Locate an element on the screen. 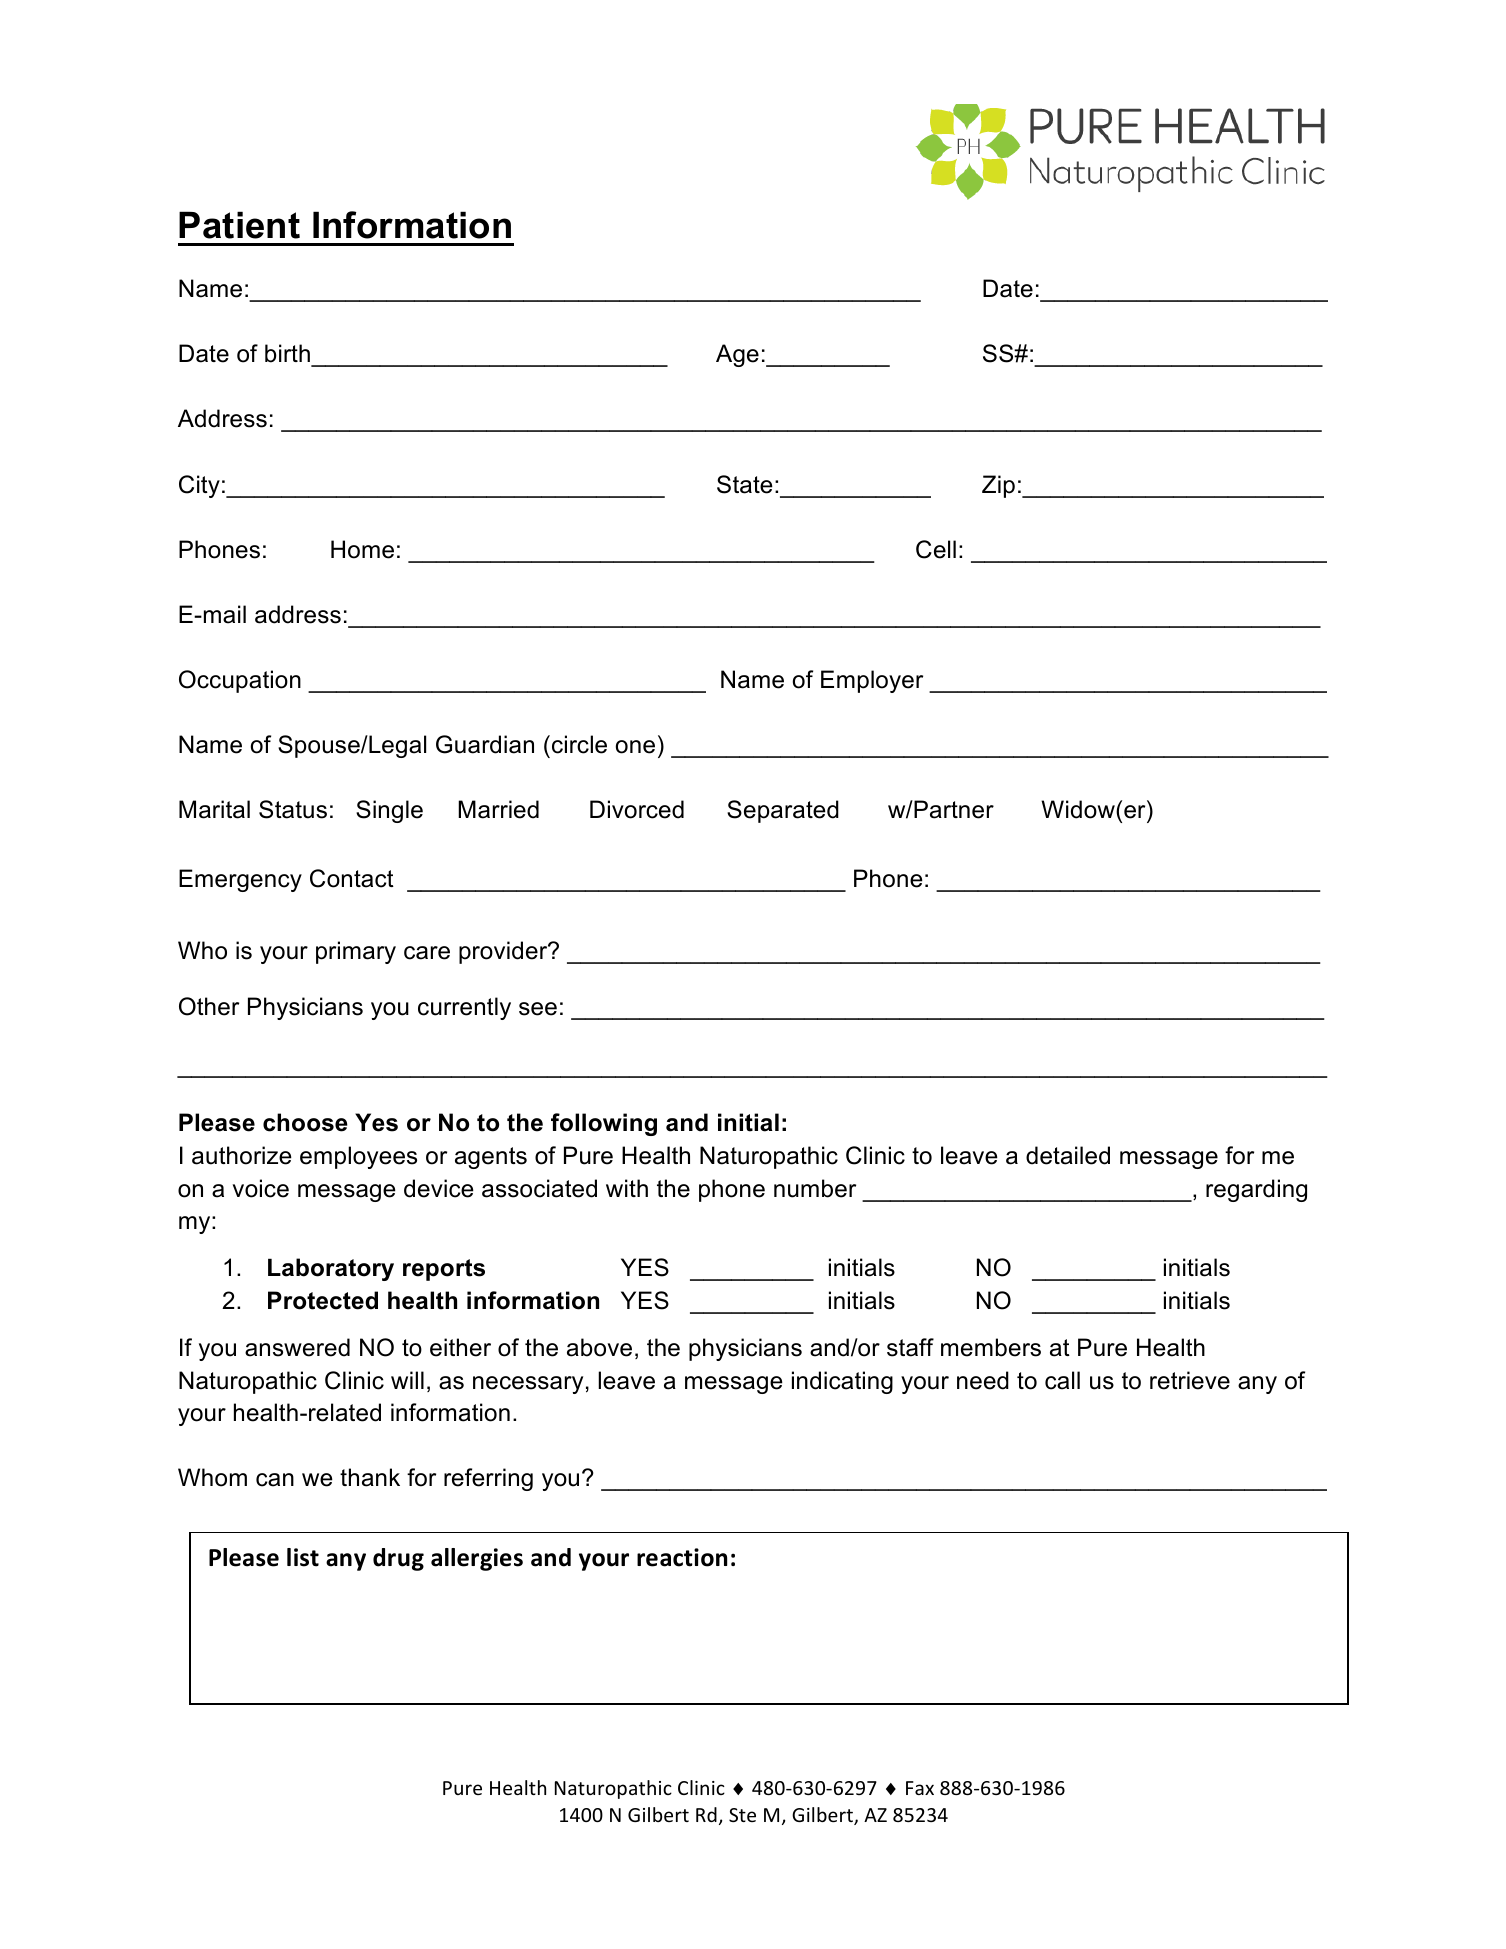 This screenshot has height=1949, width=1506. Separated is located at coordinates (783, 811).
